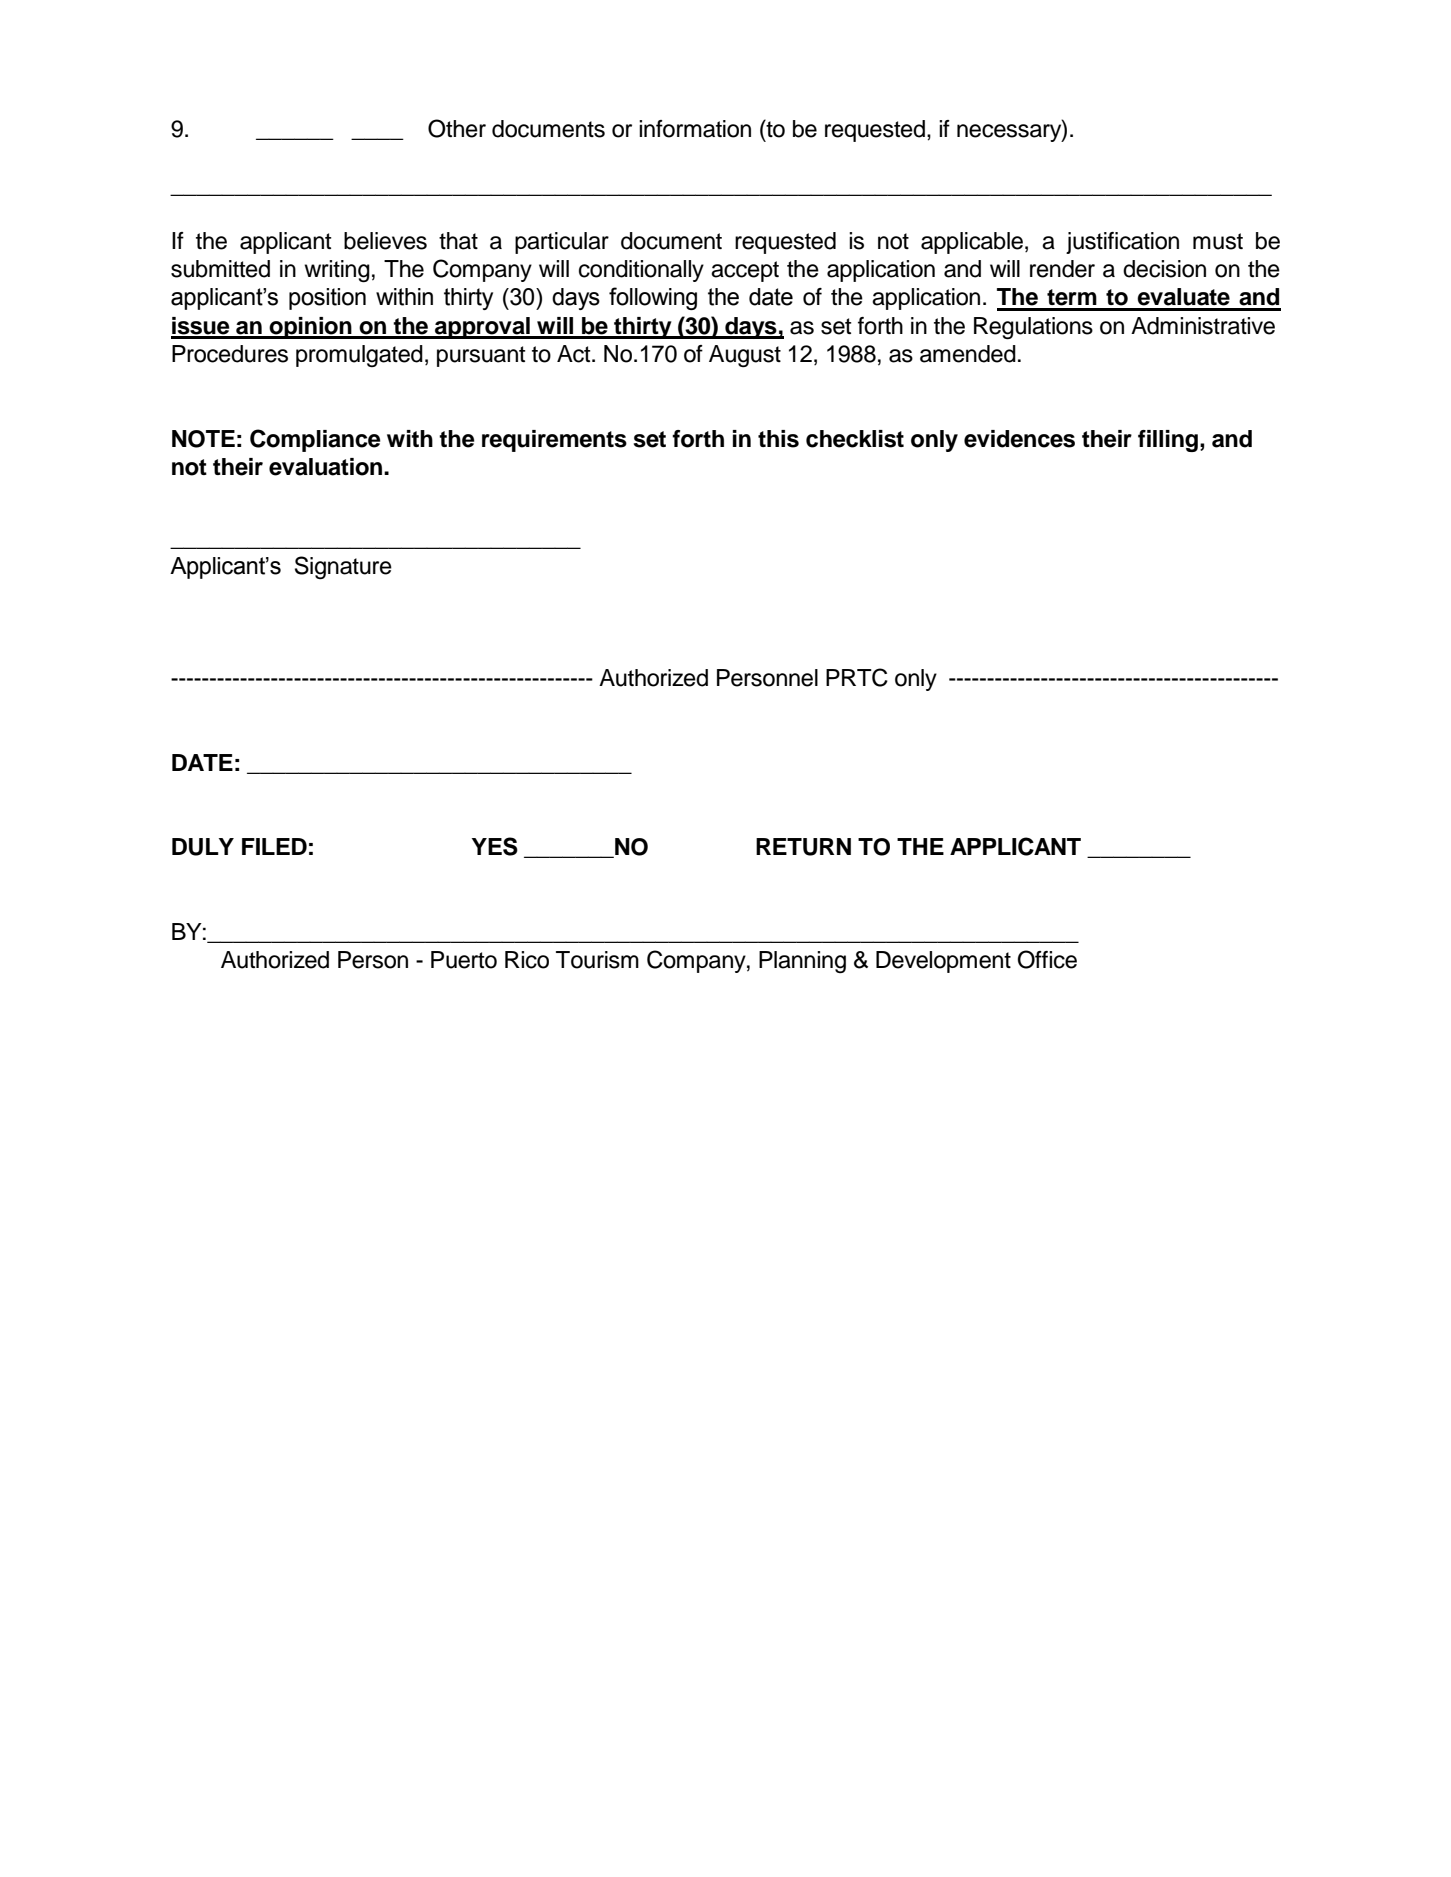  Describe the element at coordinates (457, 128) in the page. I see `Other` at that location.
